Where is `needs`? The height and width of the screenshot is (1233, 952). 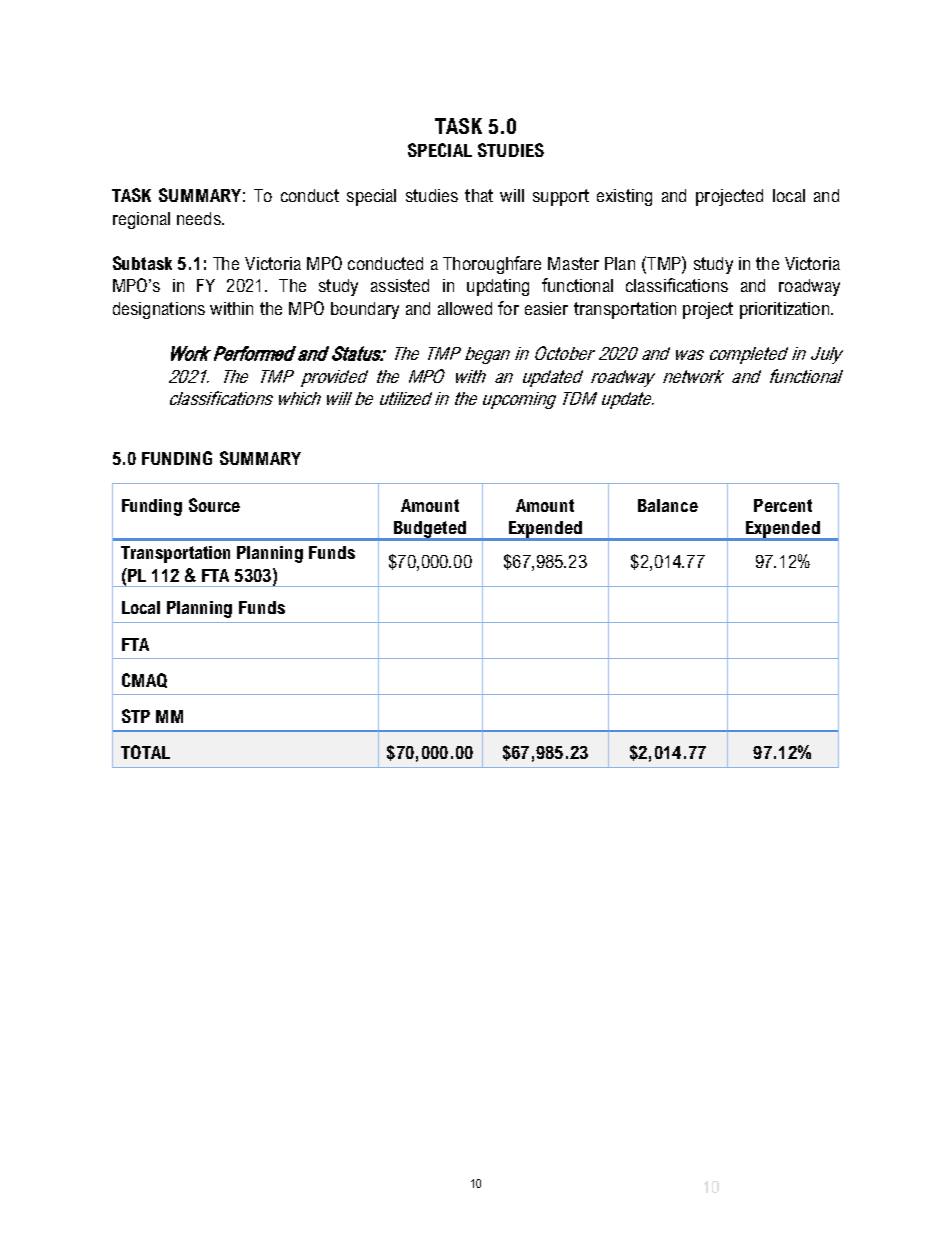 needs is located at coordinates (200, 218).
